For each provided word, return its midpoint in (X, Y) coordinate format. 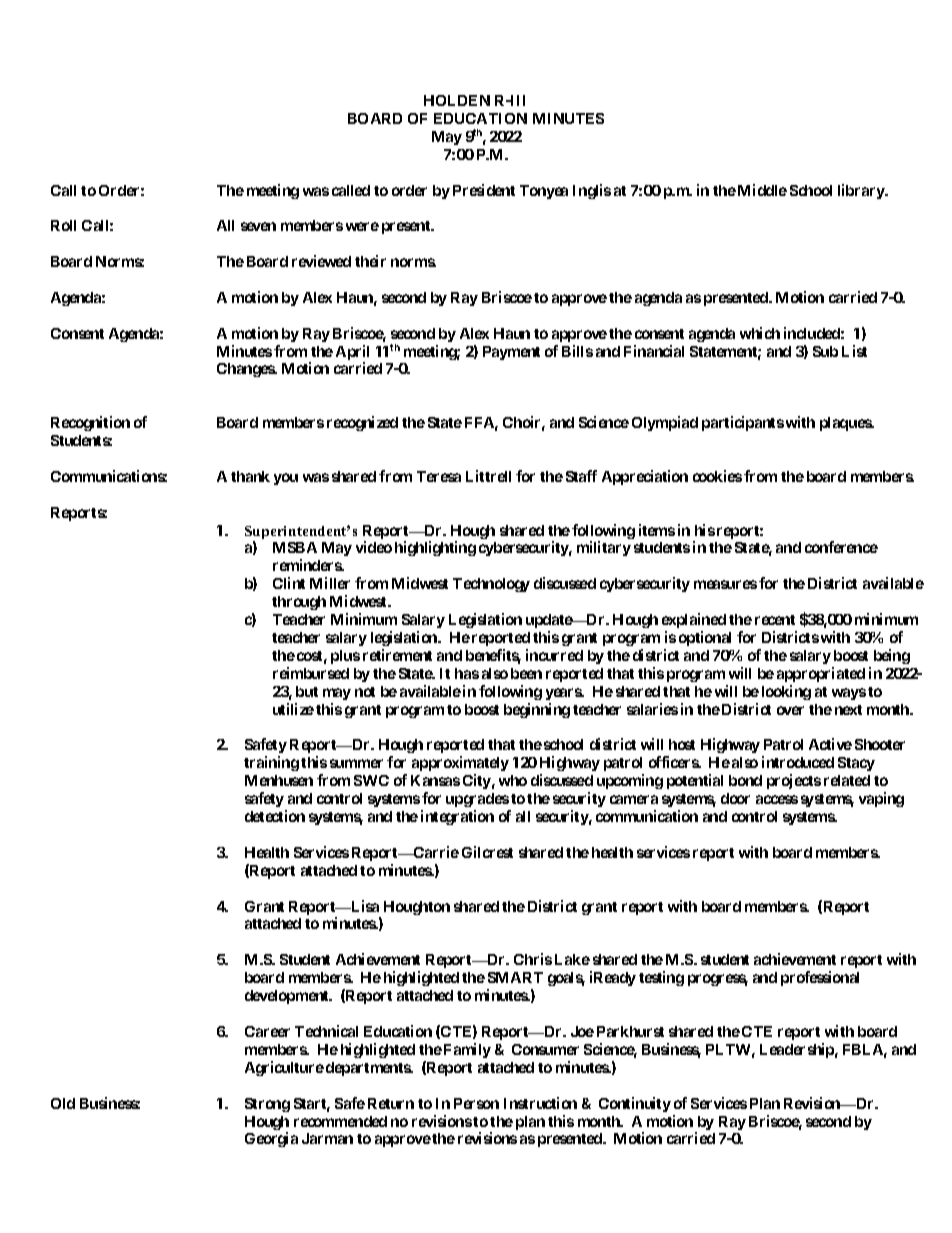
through (299, 603)
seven (258, 226)
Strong (267, 1105)
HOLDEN (457, 100)
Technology (491, 585)
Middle (762, 190)
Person (476, 1103)
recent (775, 620)
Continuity (635, 1104)
